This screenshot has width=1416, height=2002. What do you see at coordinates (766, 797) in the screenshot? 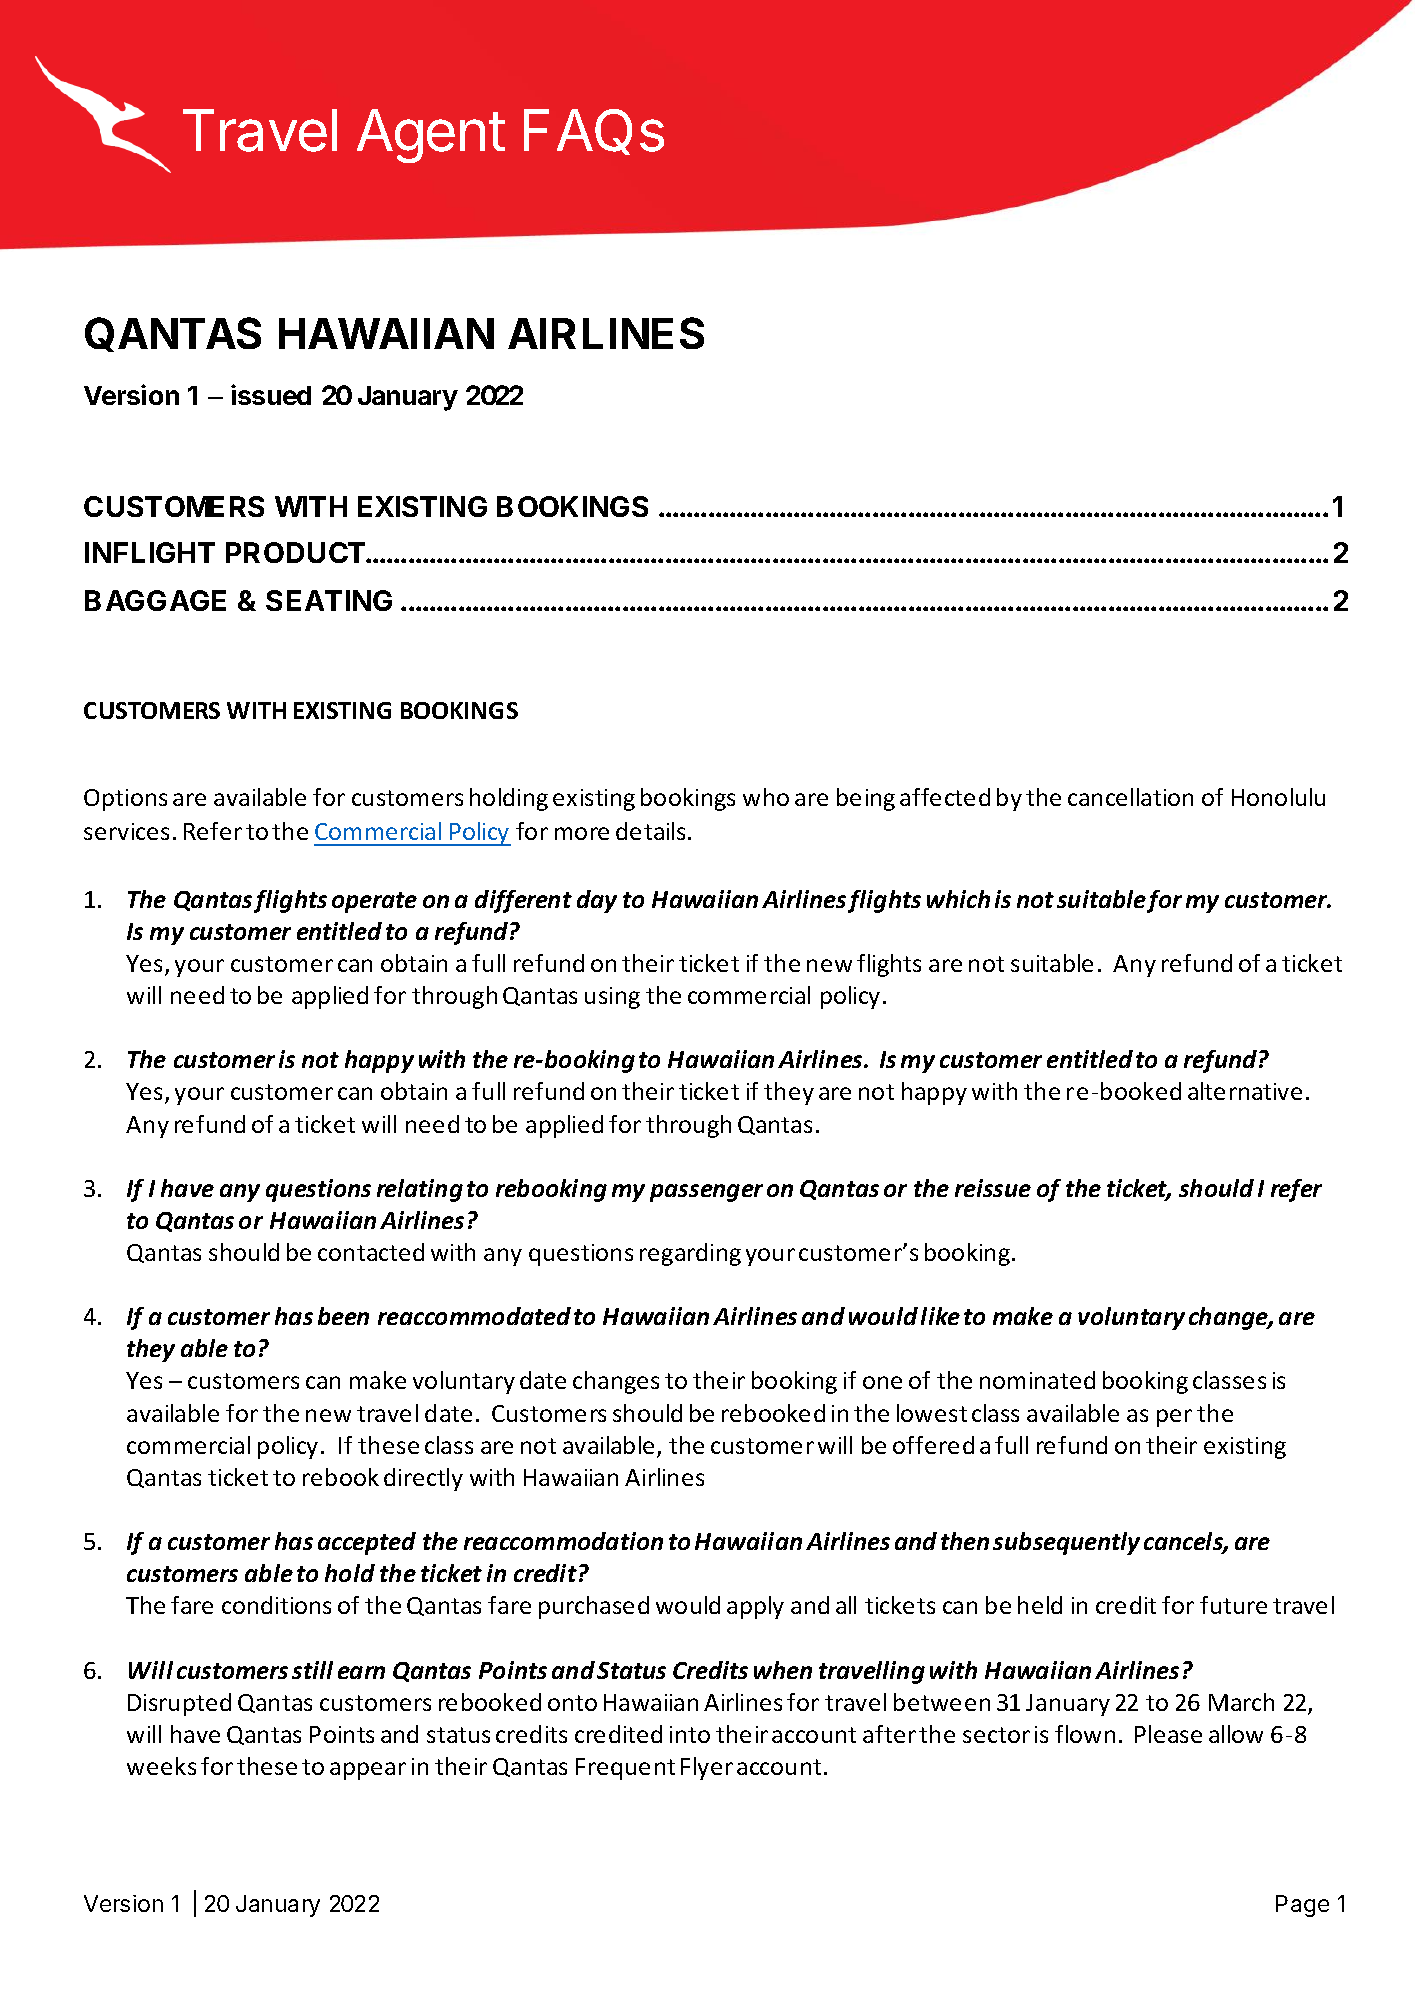
I see `who` at bounding box center [766, 797].
